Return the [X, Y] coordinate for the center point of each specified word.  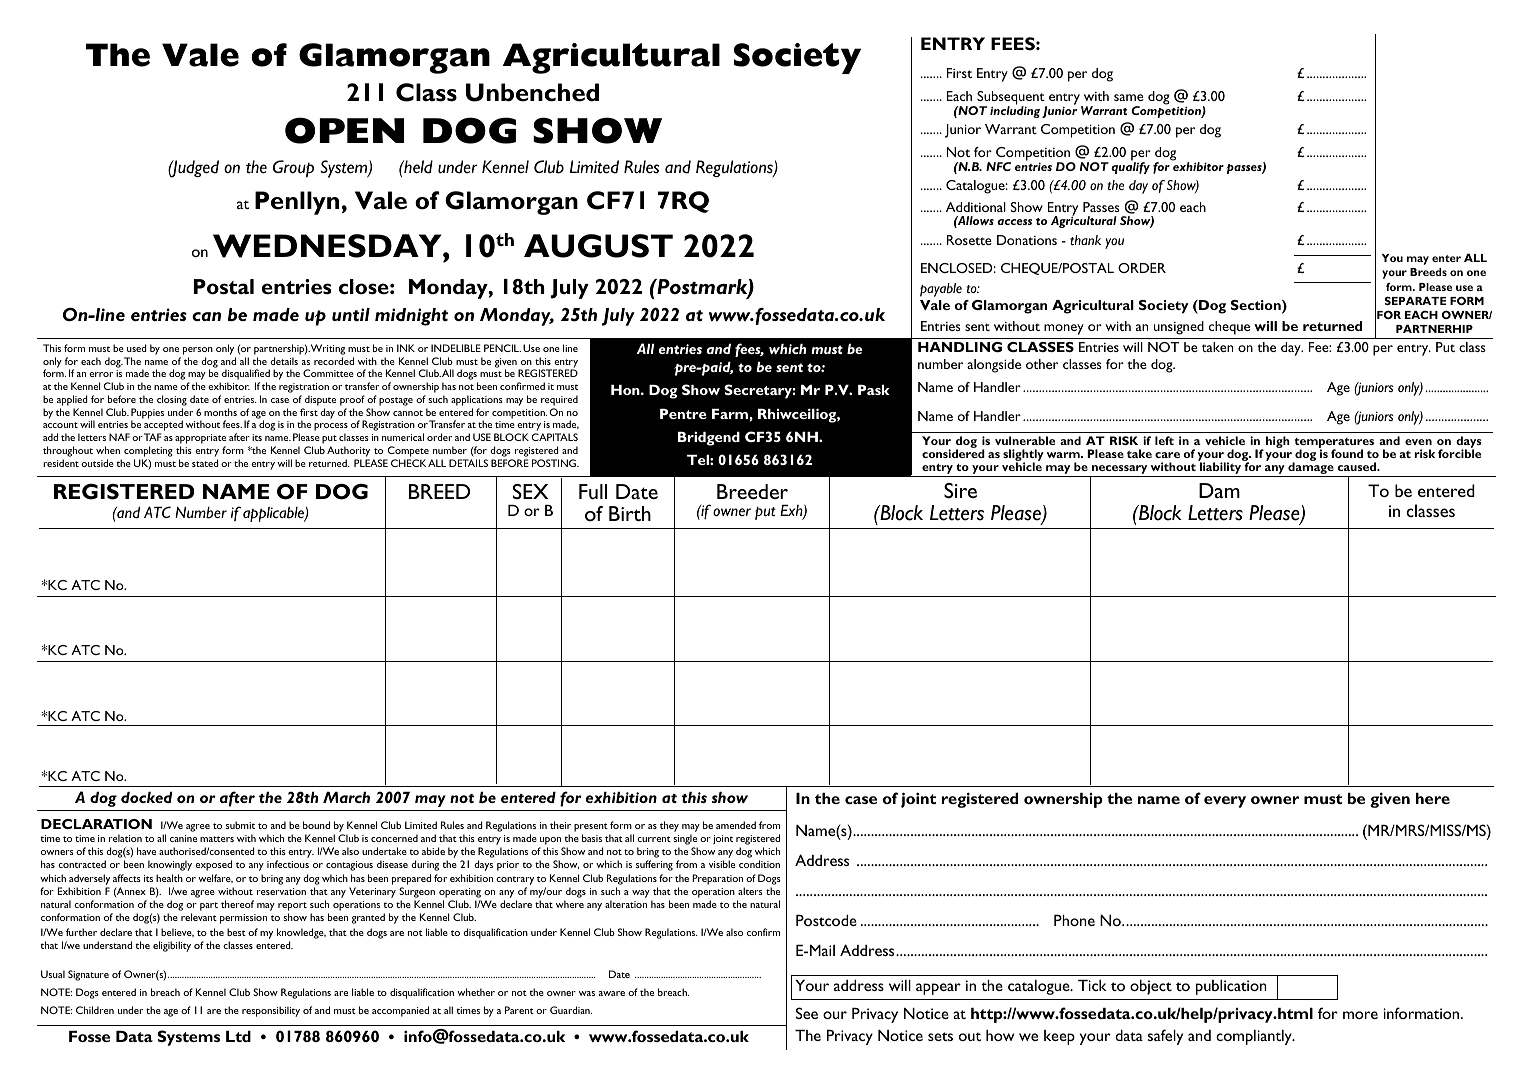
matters [217, 839]
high [1278, 442]
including [1015, 112]
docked [146, 797]
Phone [1074, 920]
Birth [630, 513]
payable [941, 290]
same [1129, 97]
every [1225, 802]
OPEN [344, 130]
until [351, 315]
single [685, 841]
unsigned [1179, 328]
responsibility [271, 1011]
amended [736, 825]
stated [205, 463]
